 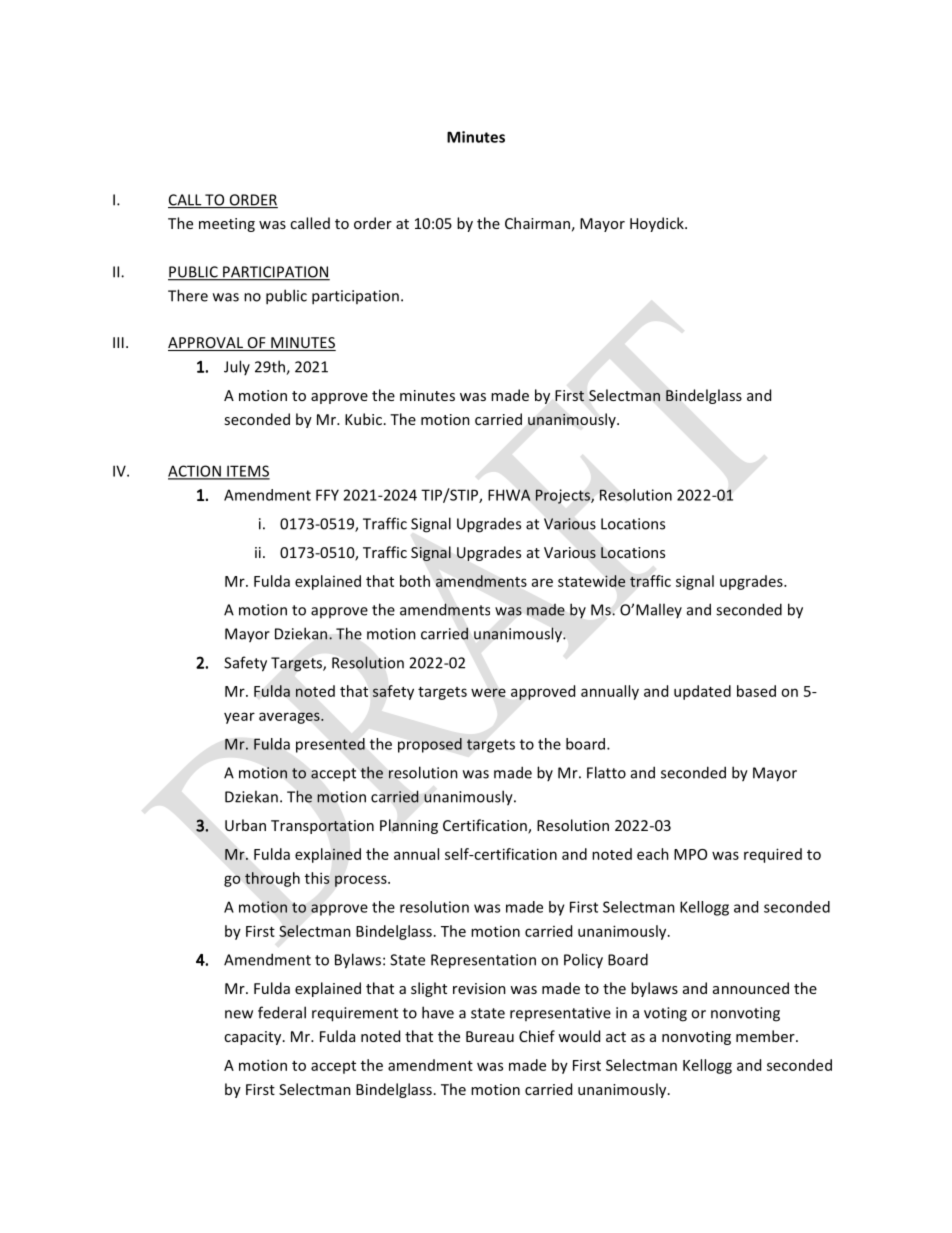 I want to click on Projects, so click(x=564, y=496).
